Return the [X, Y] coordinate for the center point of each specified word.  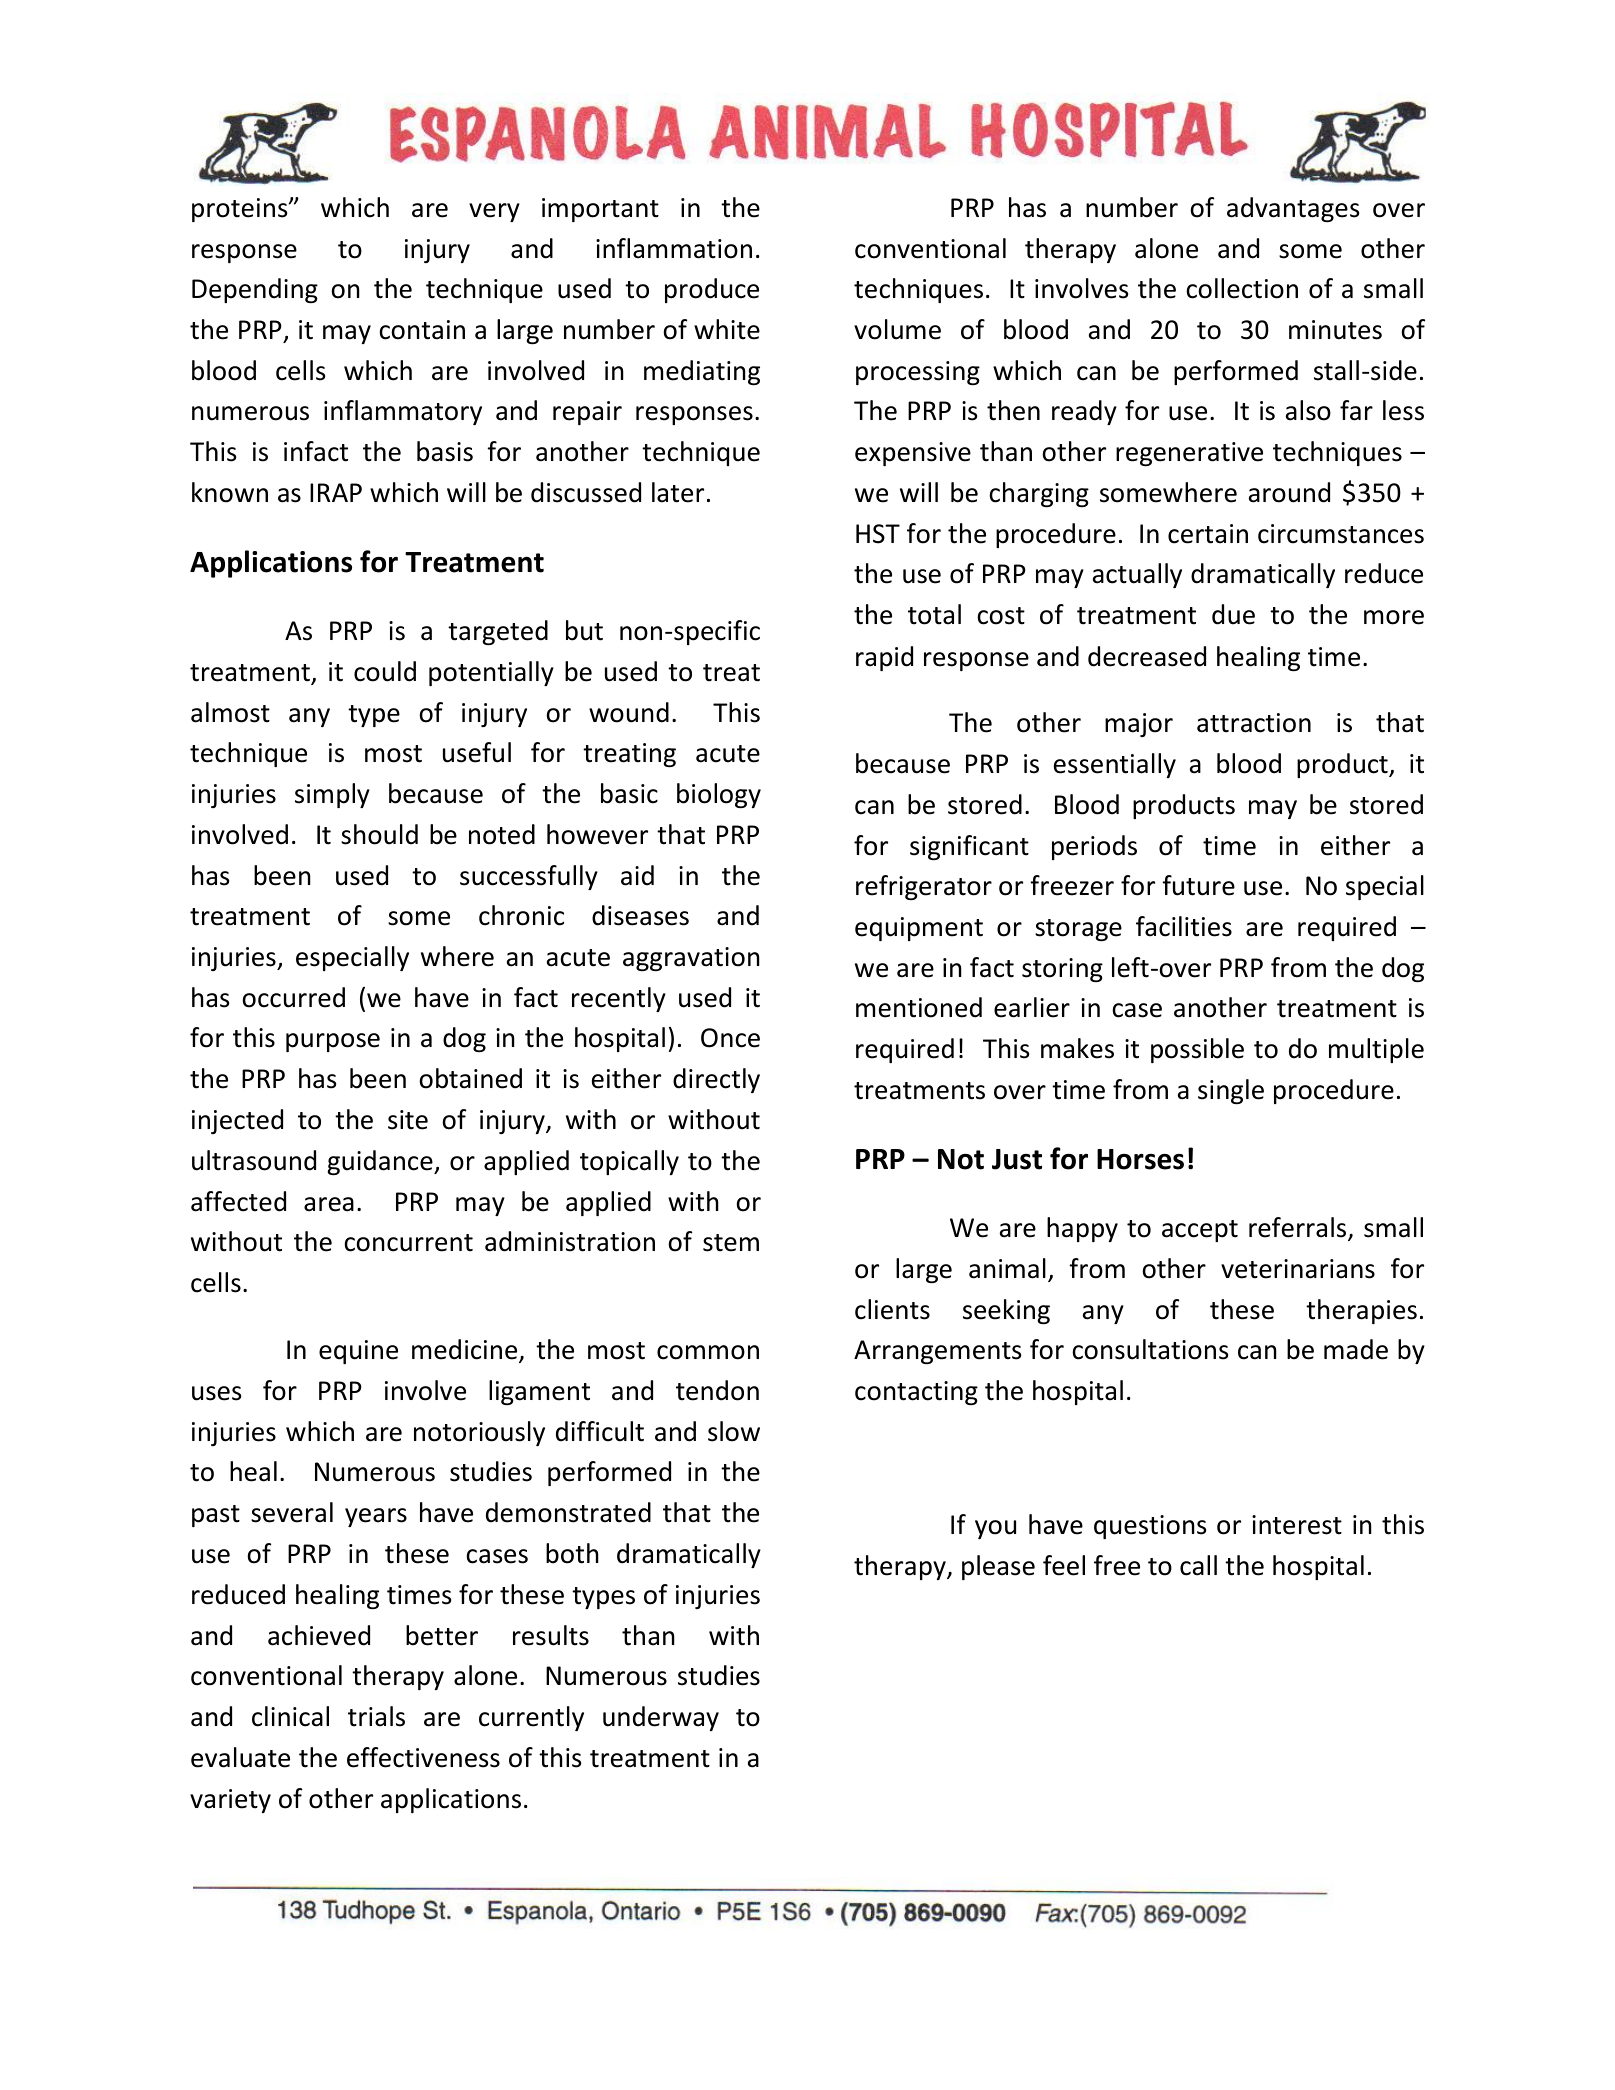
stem [731, 1243]
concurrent [408, 1243]
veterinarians [1298, 1269]
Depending [255, 290]
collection [1242, 288]
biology [719, 795]
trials [376, 1716]
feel [1064, 1565]
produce [712, 290]
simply [332, 795]
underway [661, 1718]
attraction [1254, 723]
